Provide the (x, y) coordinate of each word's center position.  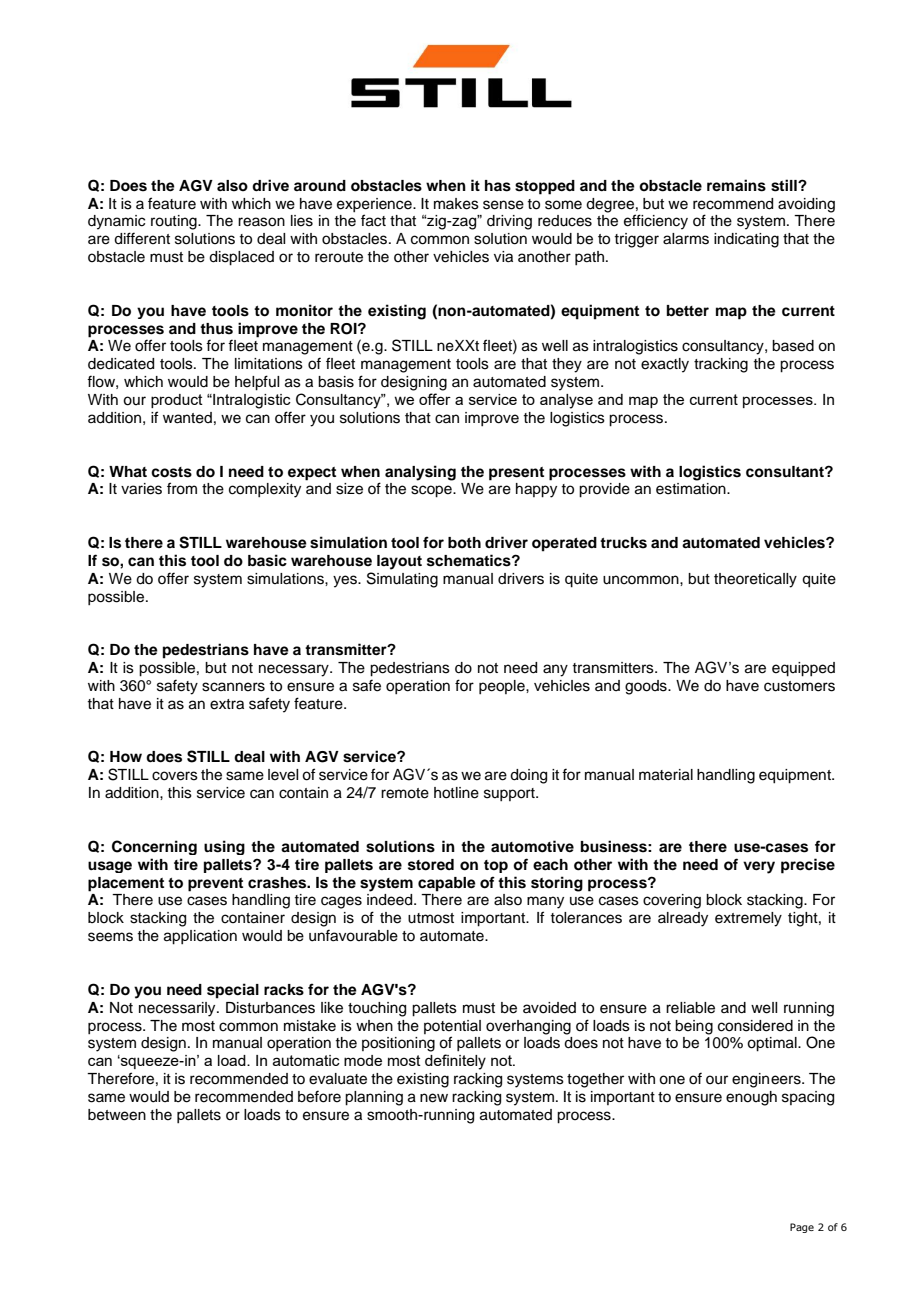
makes (456, 204)
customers (799, 686)
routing (175, 222)
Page (802, 1228)
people (503, 687)
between (117, 1115)
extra (227, 704)
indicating (746, 240)
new (434, 1098)
